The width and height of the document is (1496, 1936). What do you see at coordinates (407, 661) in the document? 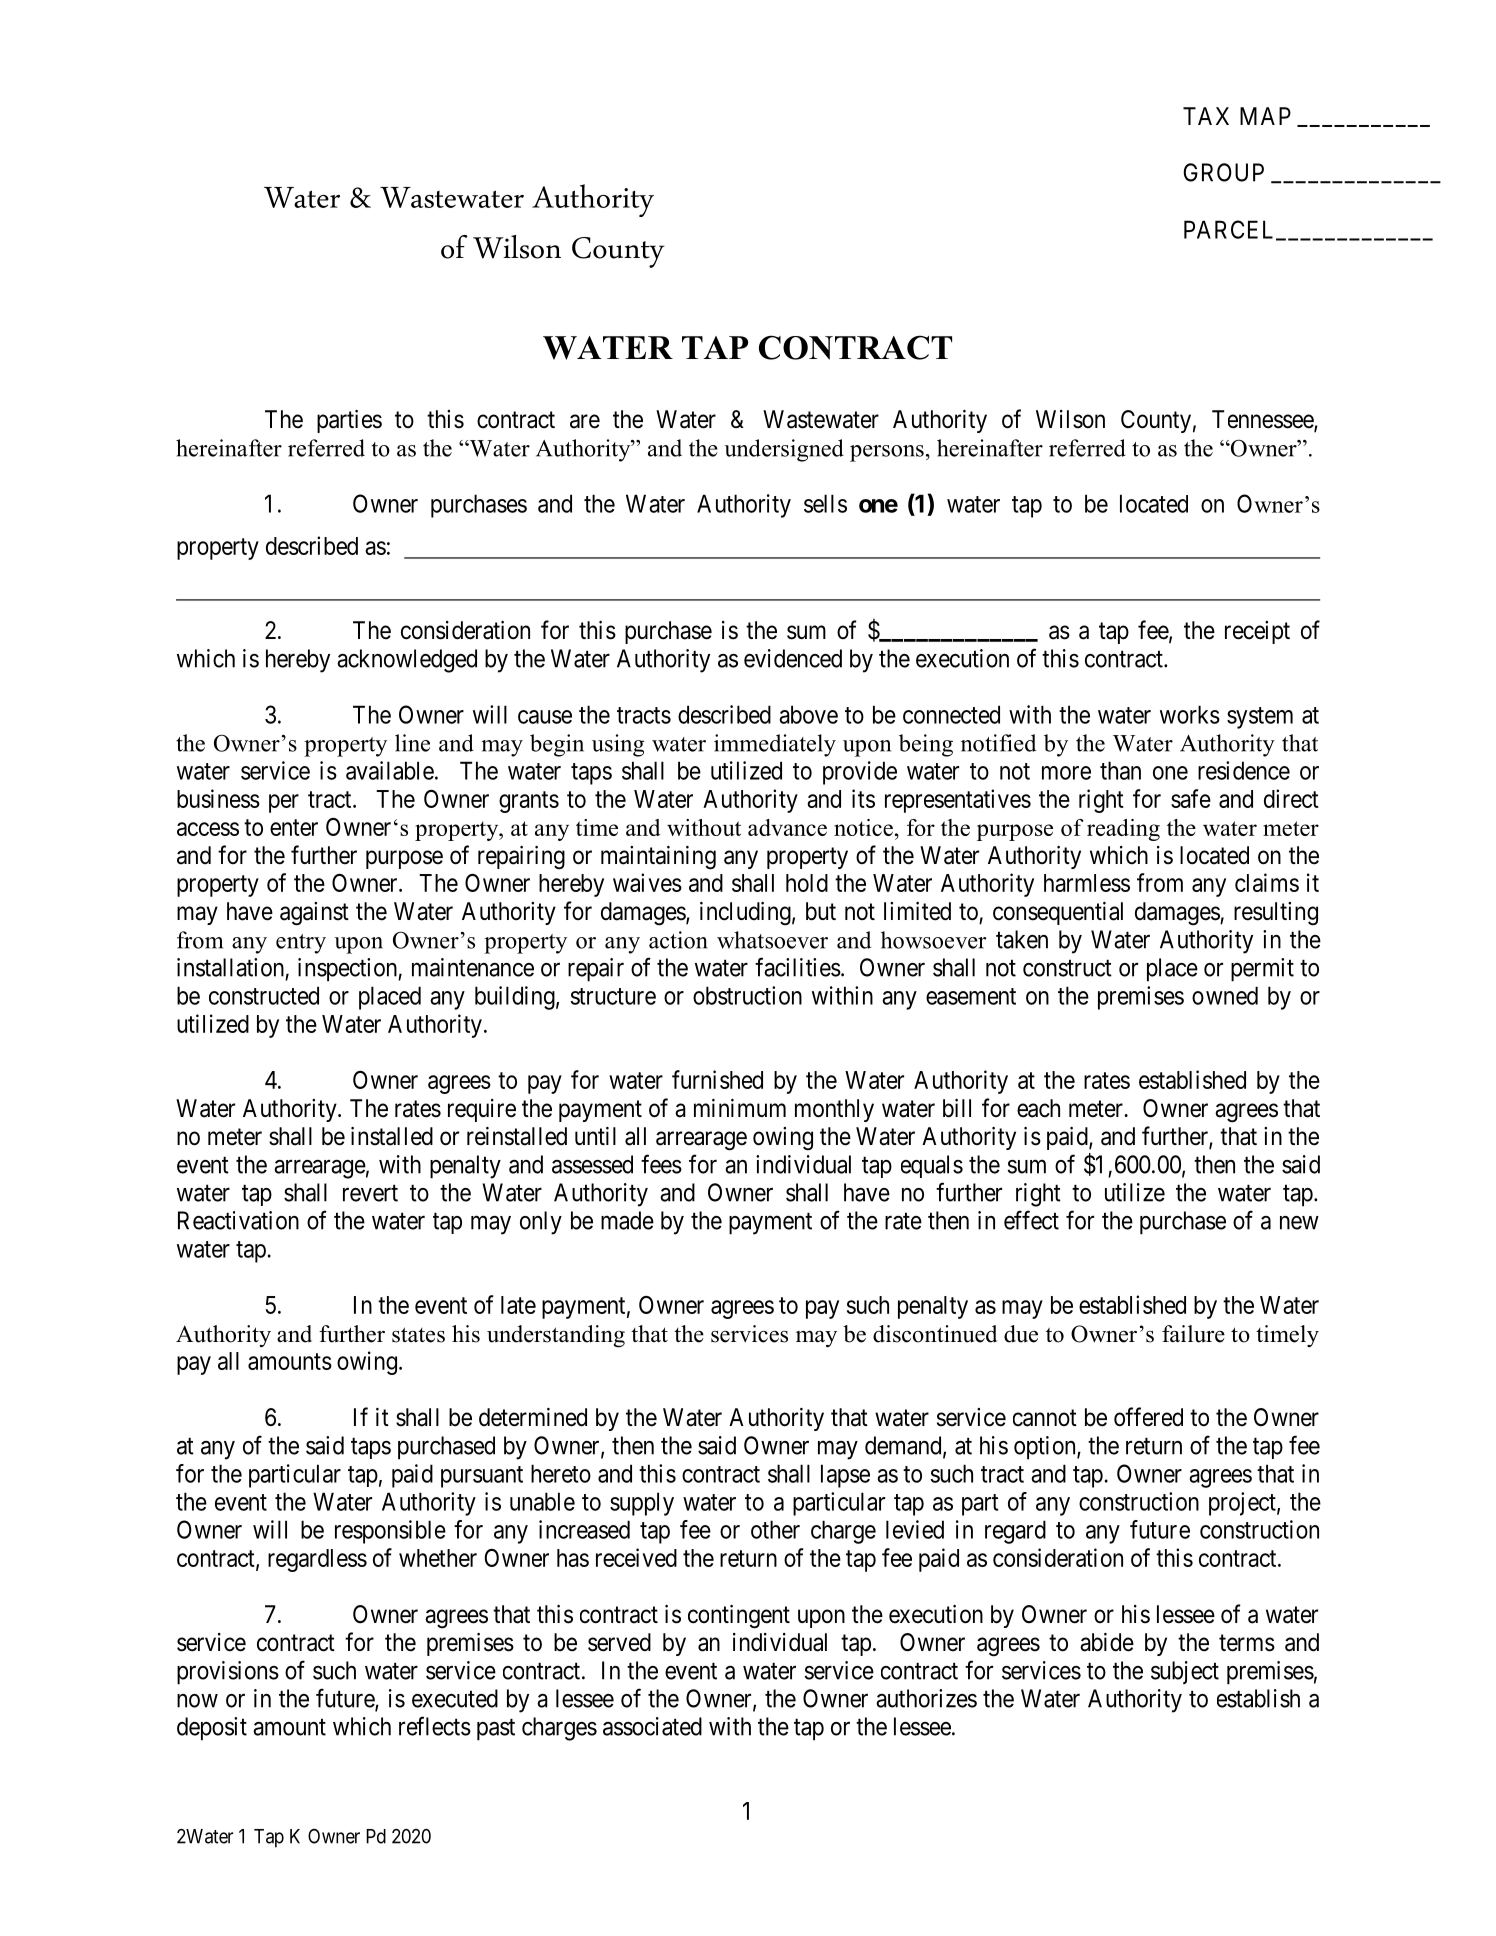
I see `acknowledged` at bounding box center [407, 661].
